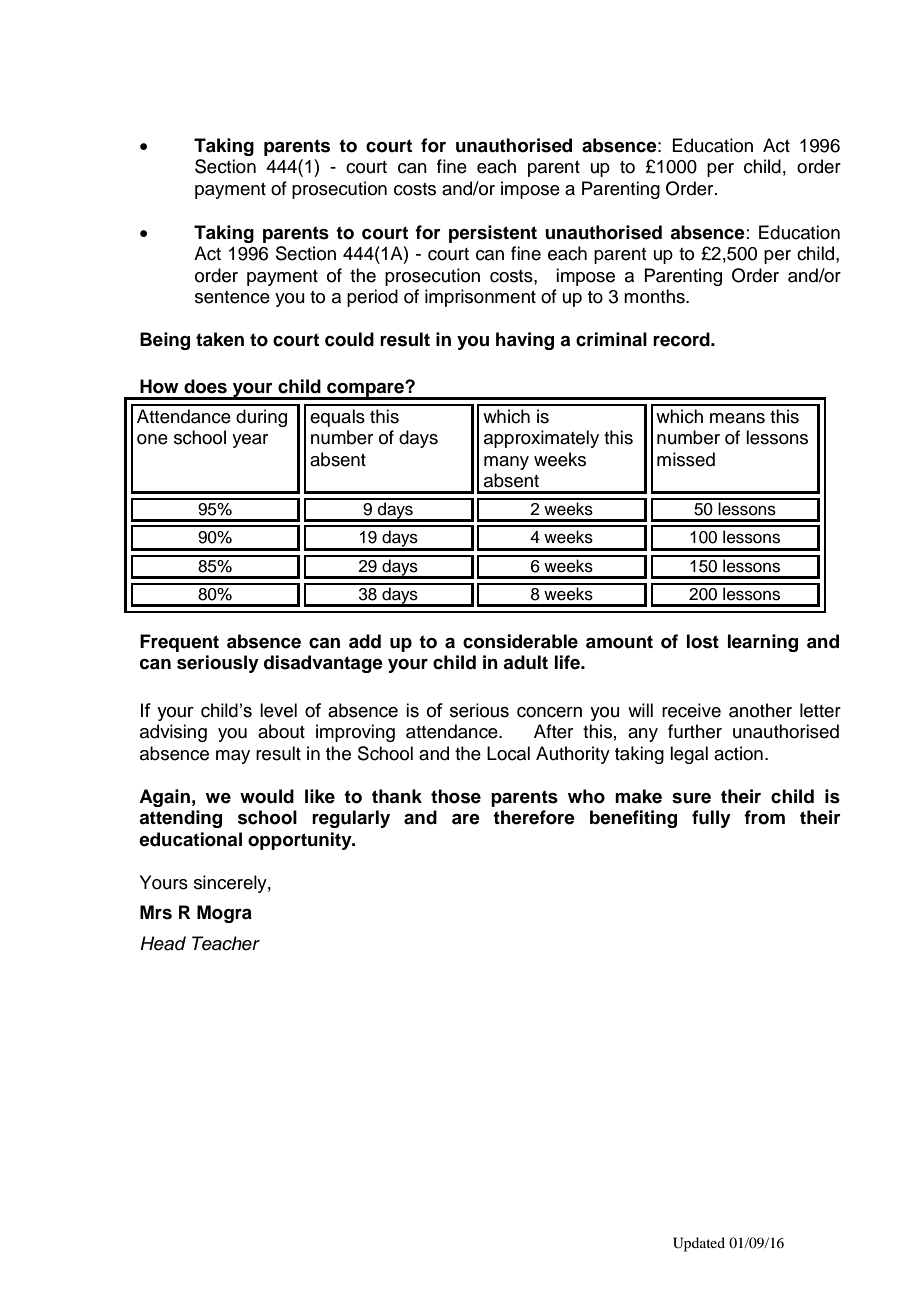  I want to click on Head, so click(163, 943).
